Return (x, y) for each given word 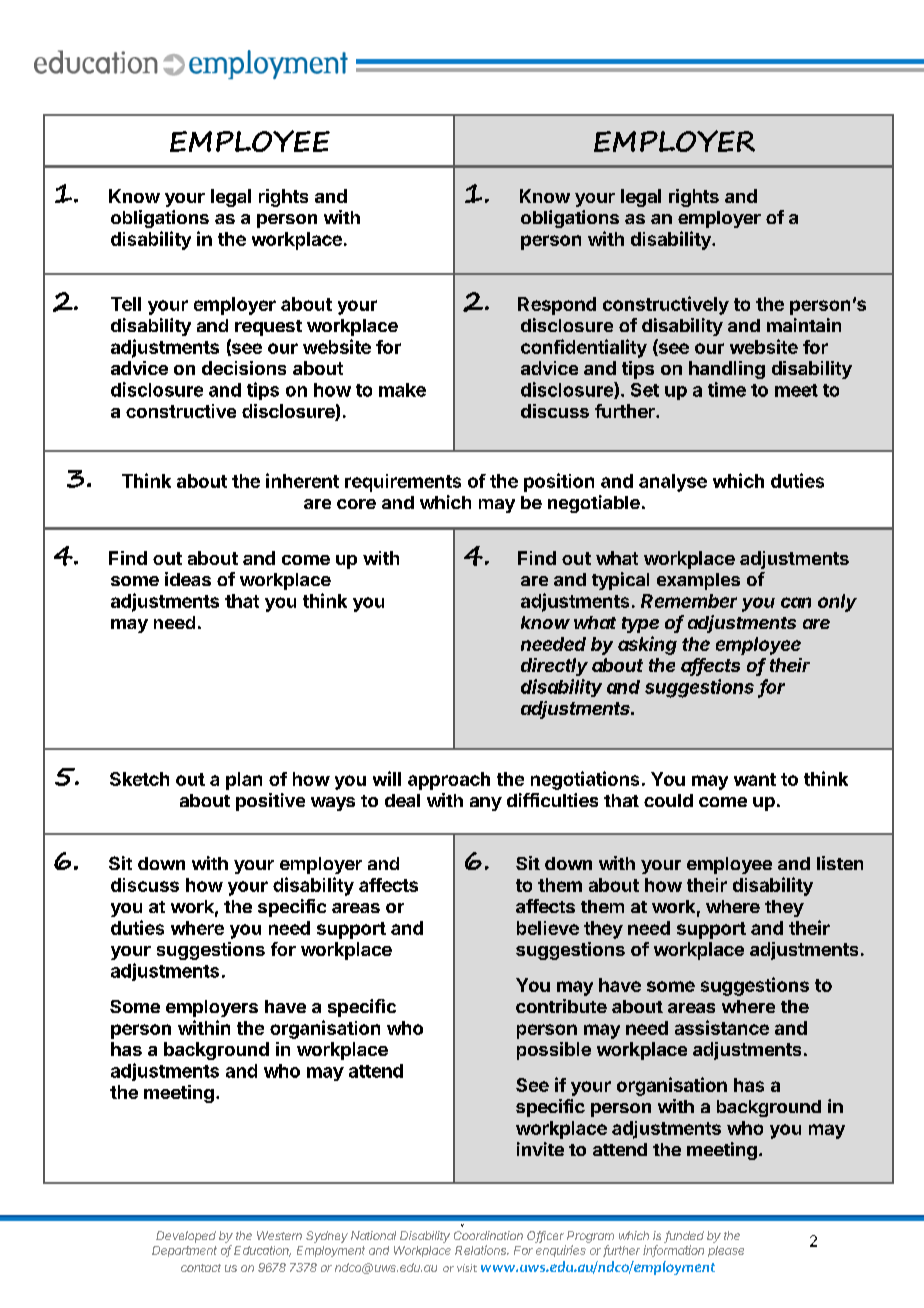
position (559, 482)
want (755, 779)
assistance (722, 1027)
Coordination (488, 1235)
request (268, 328)
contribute (561, 1006)
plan (244, 781)
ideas (188, 579)
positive (270, 802)
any (486, 804)
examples (698, 581)
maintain (804, 325)
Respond (557, 306)
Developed (186, 1237)
